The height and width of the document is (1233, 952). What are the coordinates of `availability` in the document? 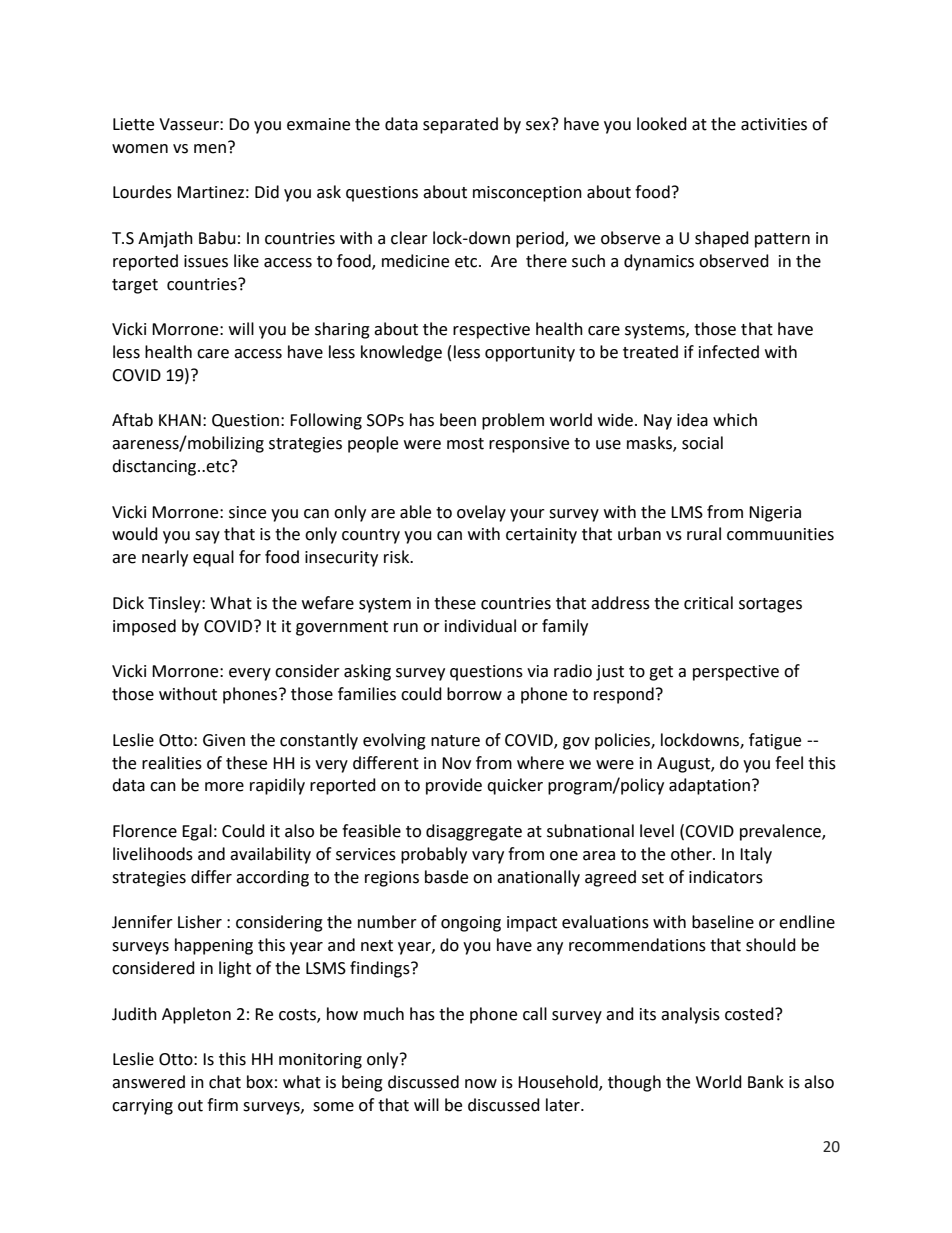 It's located at (270, 855).
